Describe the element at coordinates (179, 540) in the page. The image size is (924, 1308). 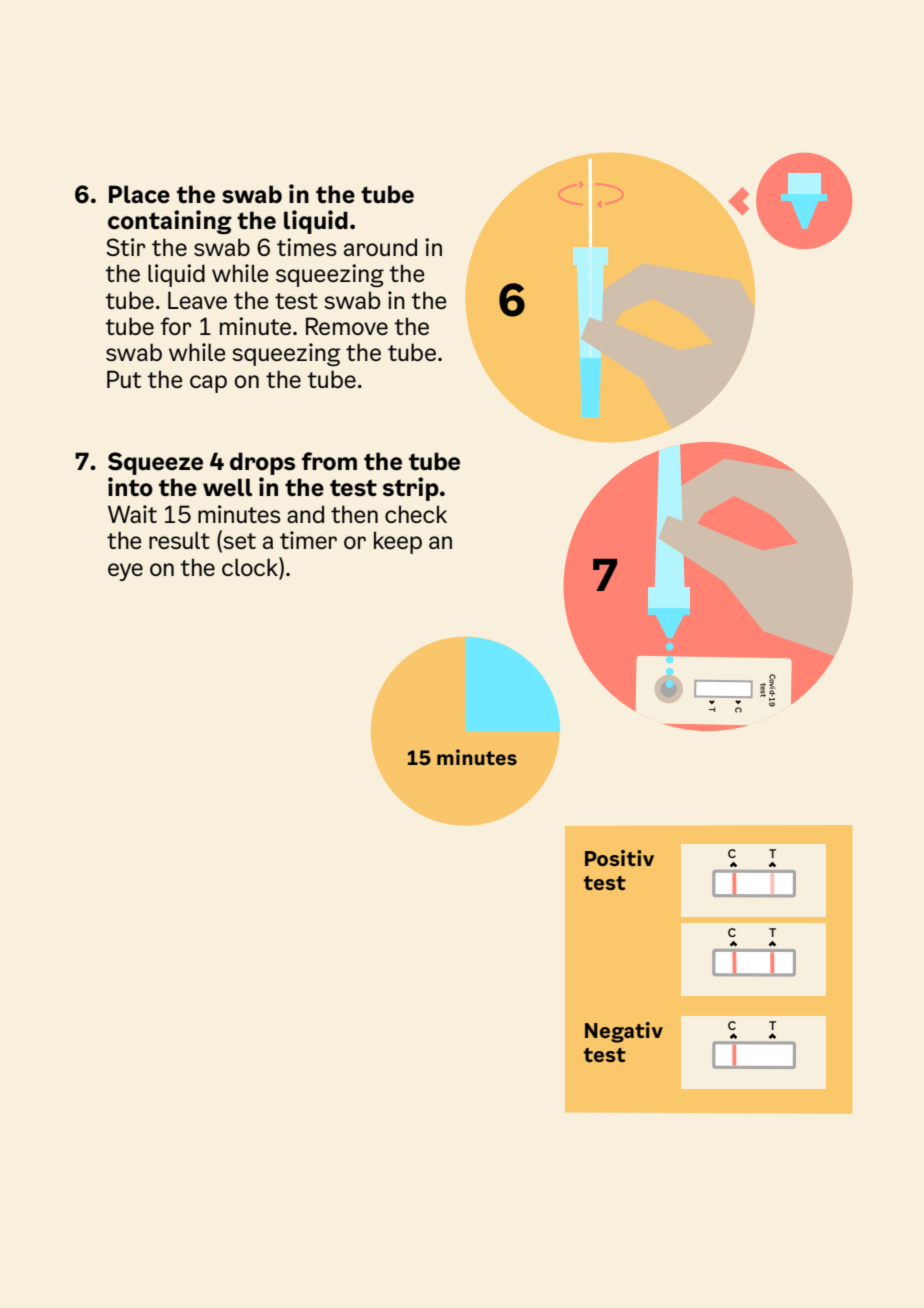
I see `result` at that location.
